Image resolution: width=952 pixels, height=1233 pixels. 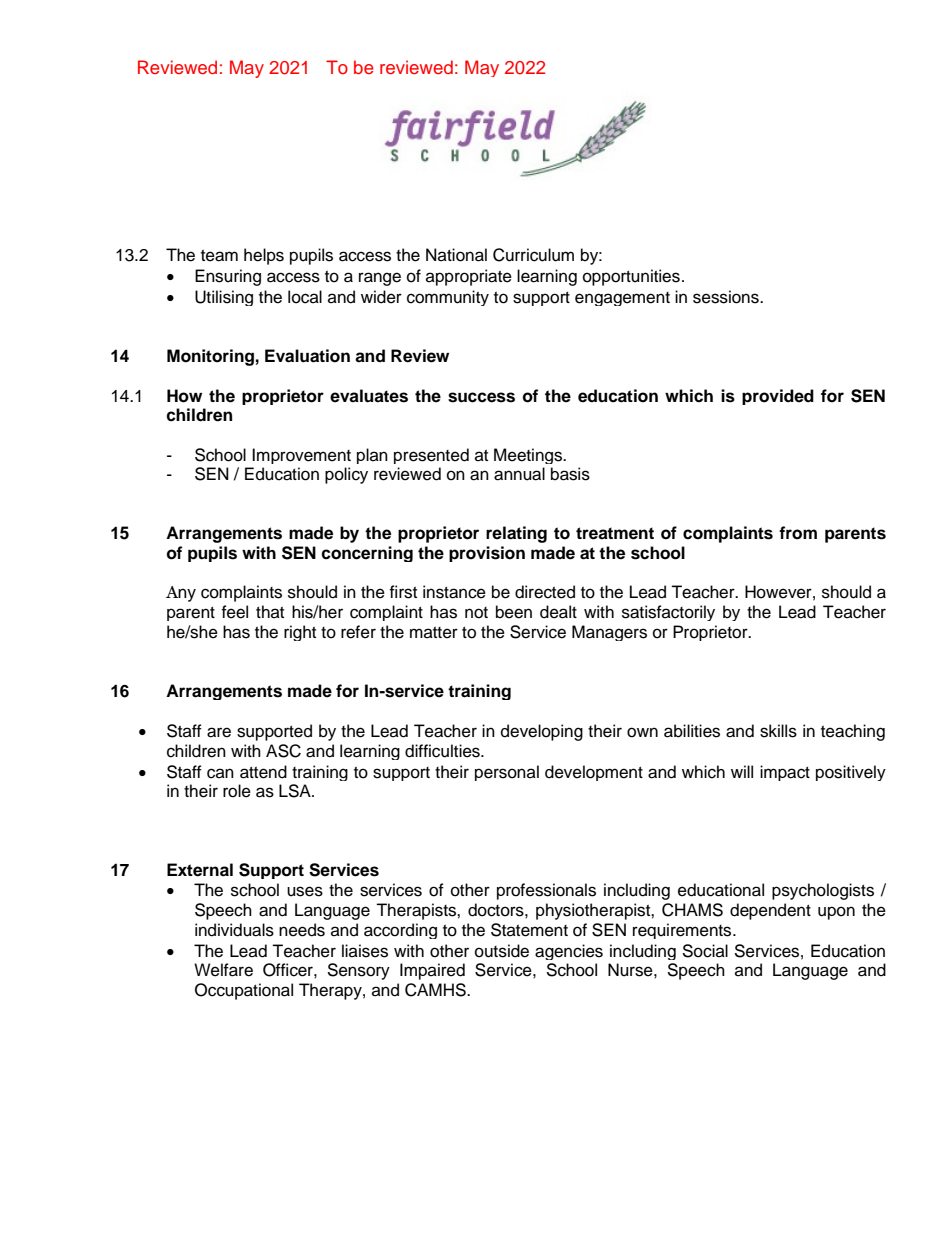 I want to click on outside, so click(x=502, y=951).
